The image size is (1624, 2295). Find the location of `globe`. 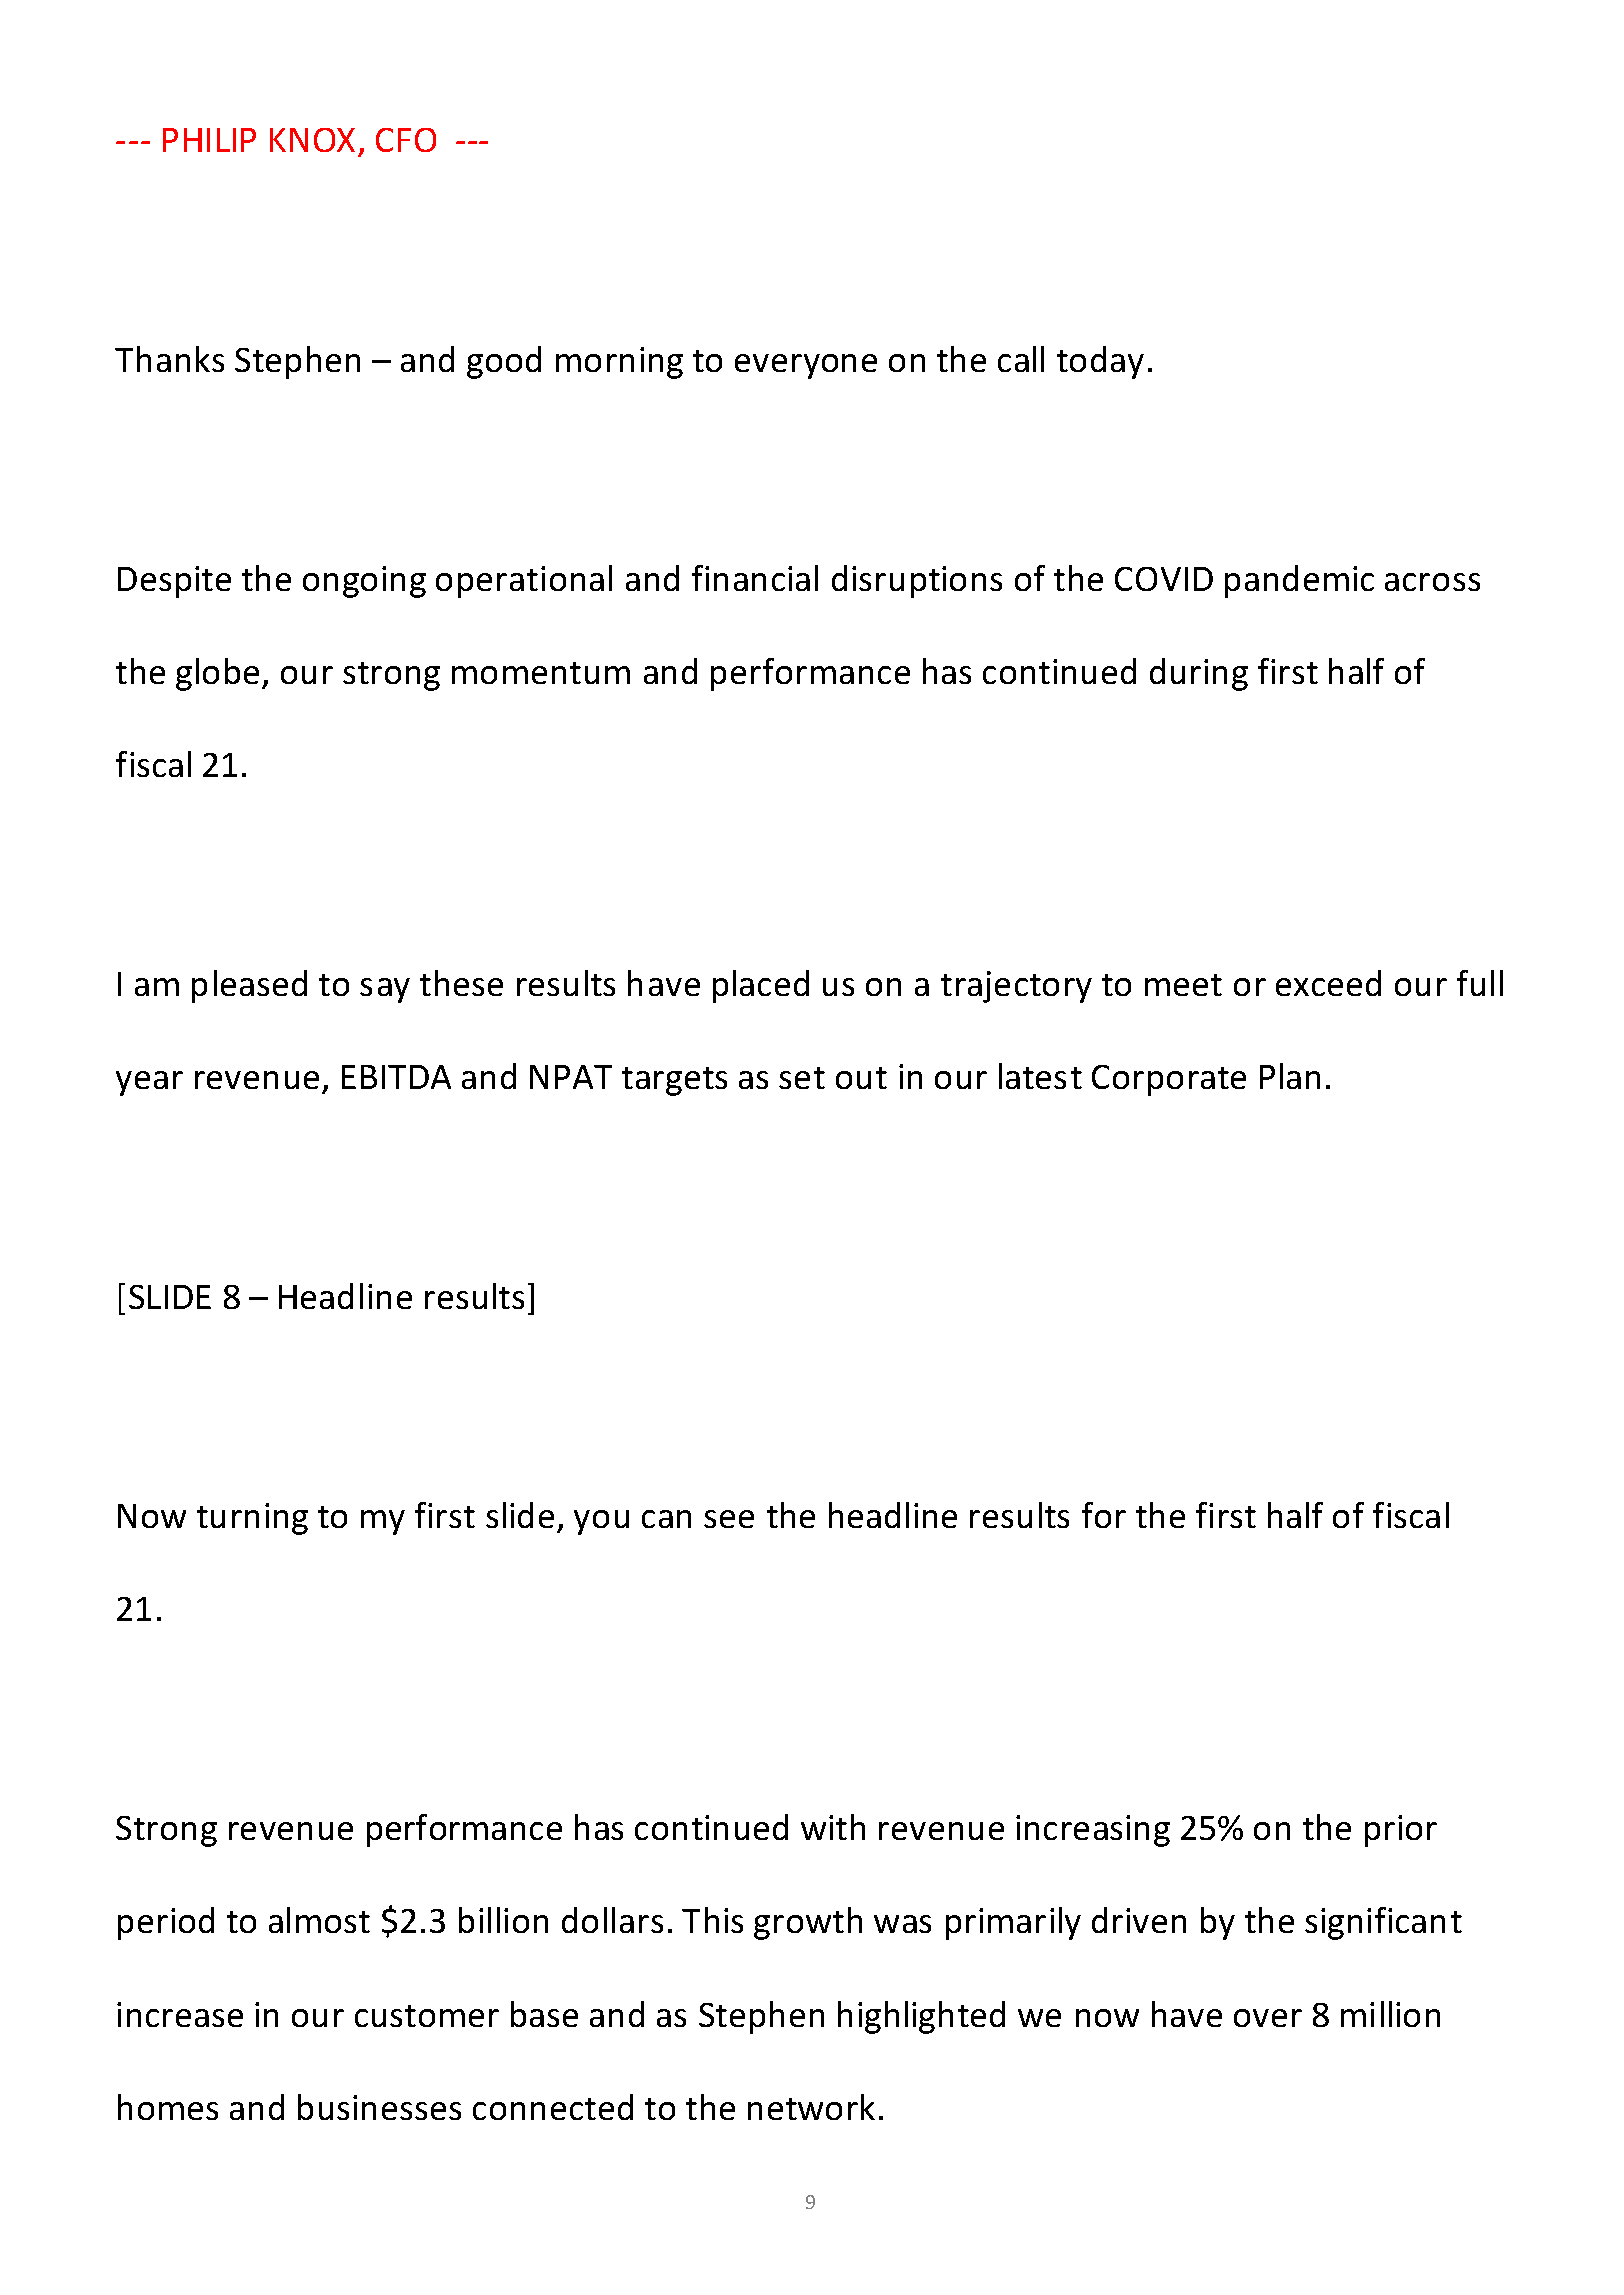

globe is located at coordinates (217, 674).
